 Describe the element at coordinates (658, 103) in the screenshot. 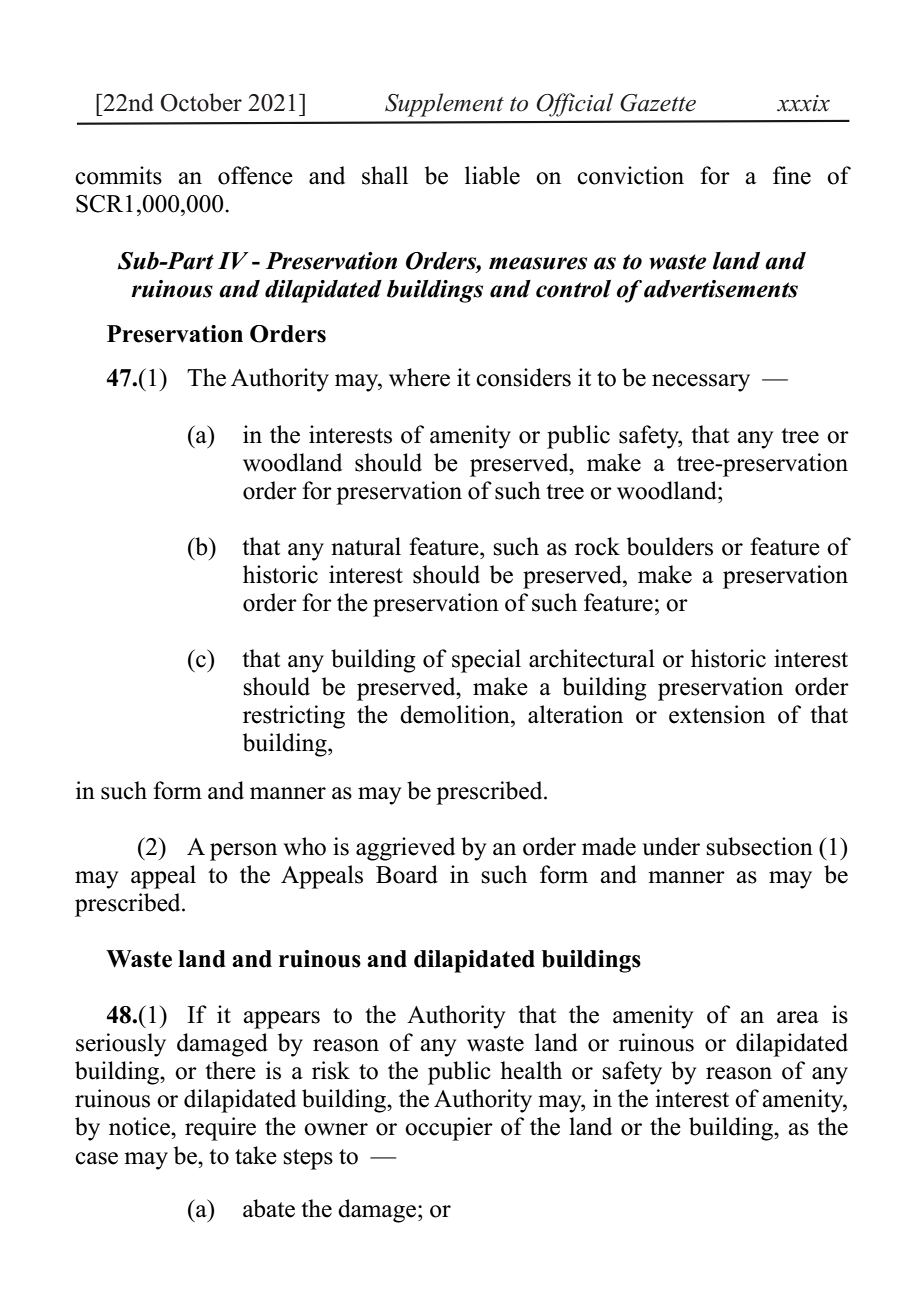

I see `Gazette` at that location.
